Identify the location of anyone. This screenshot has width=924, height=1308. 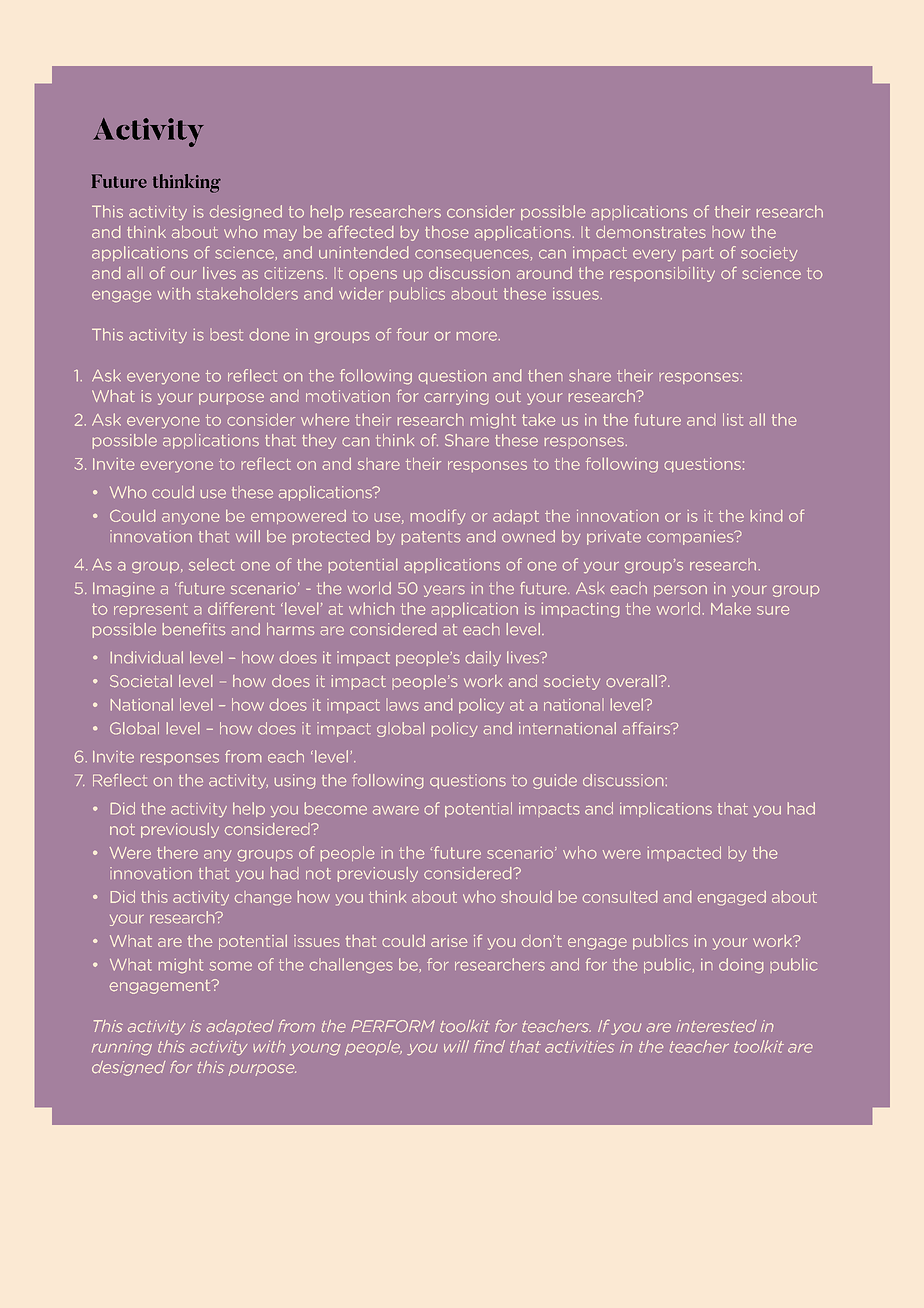
(190, 519).
